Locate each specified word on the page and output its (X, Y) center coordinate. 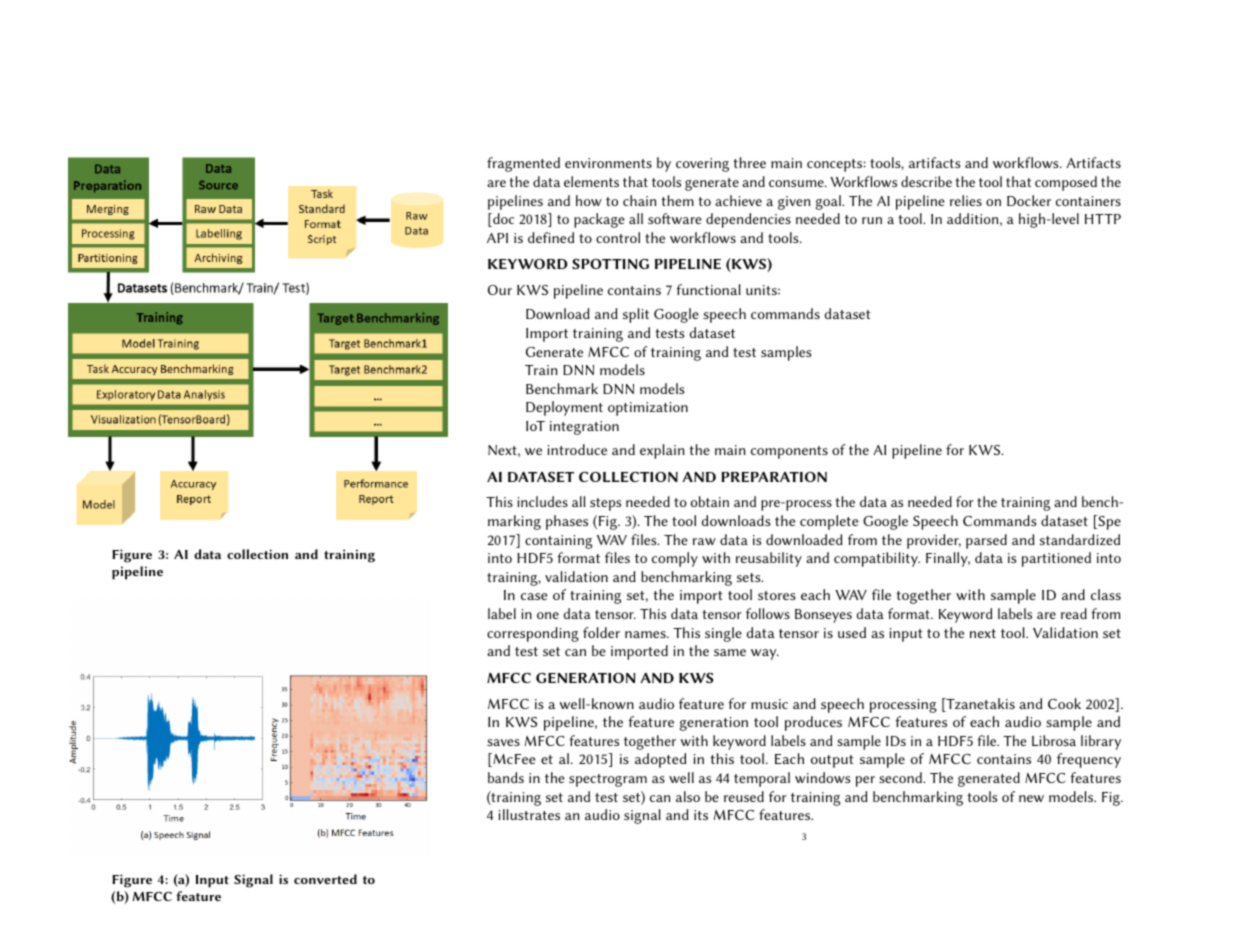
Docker (1029, 200)
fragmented (523, 164)
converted (325, 879)
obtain (710, 501)
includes (542, 501)
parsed (986, 541)
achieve (738, 200)
